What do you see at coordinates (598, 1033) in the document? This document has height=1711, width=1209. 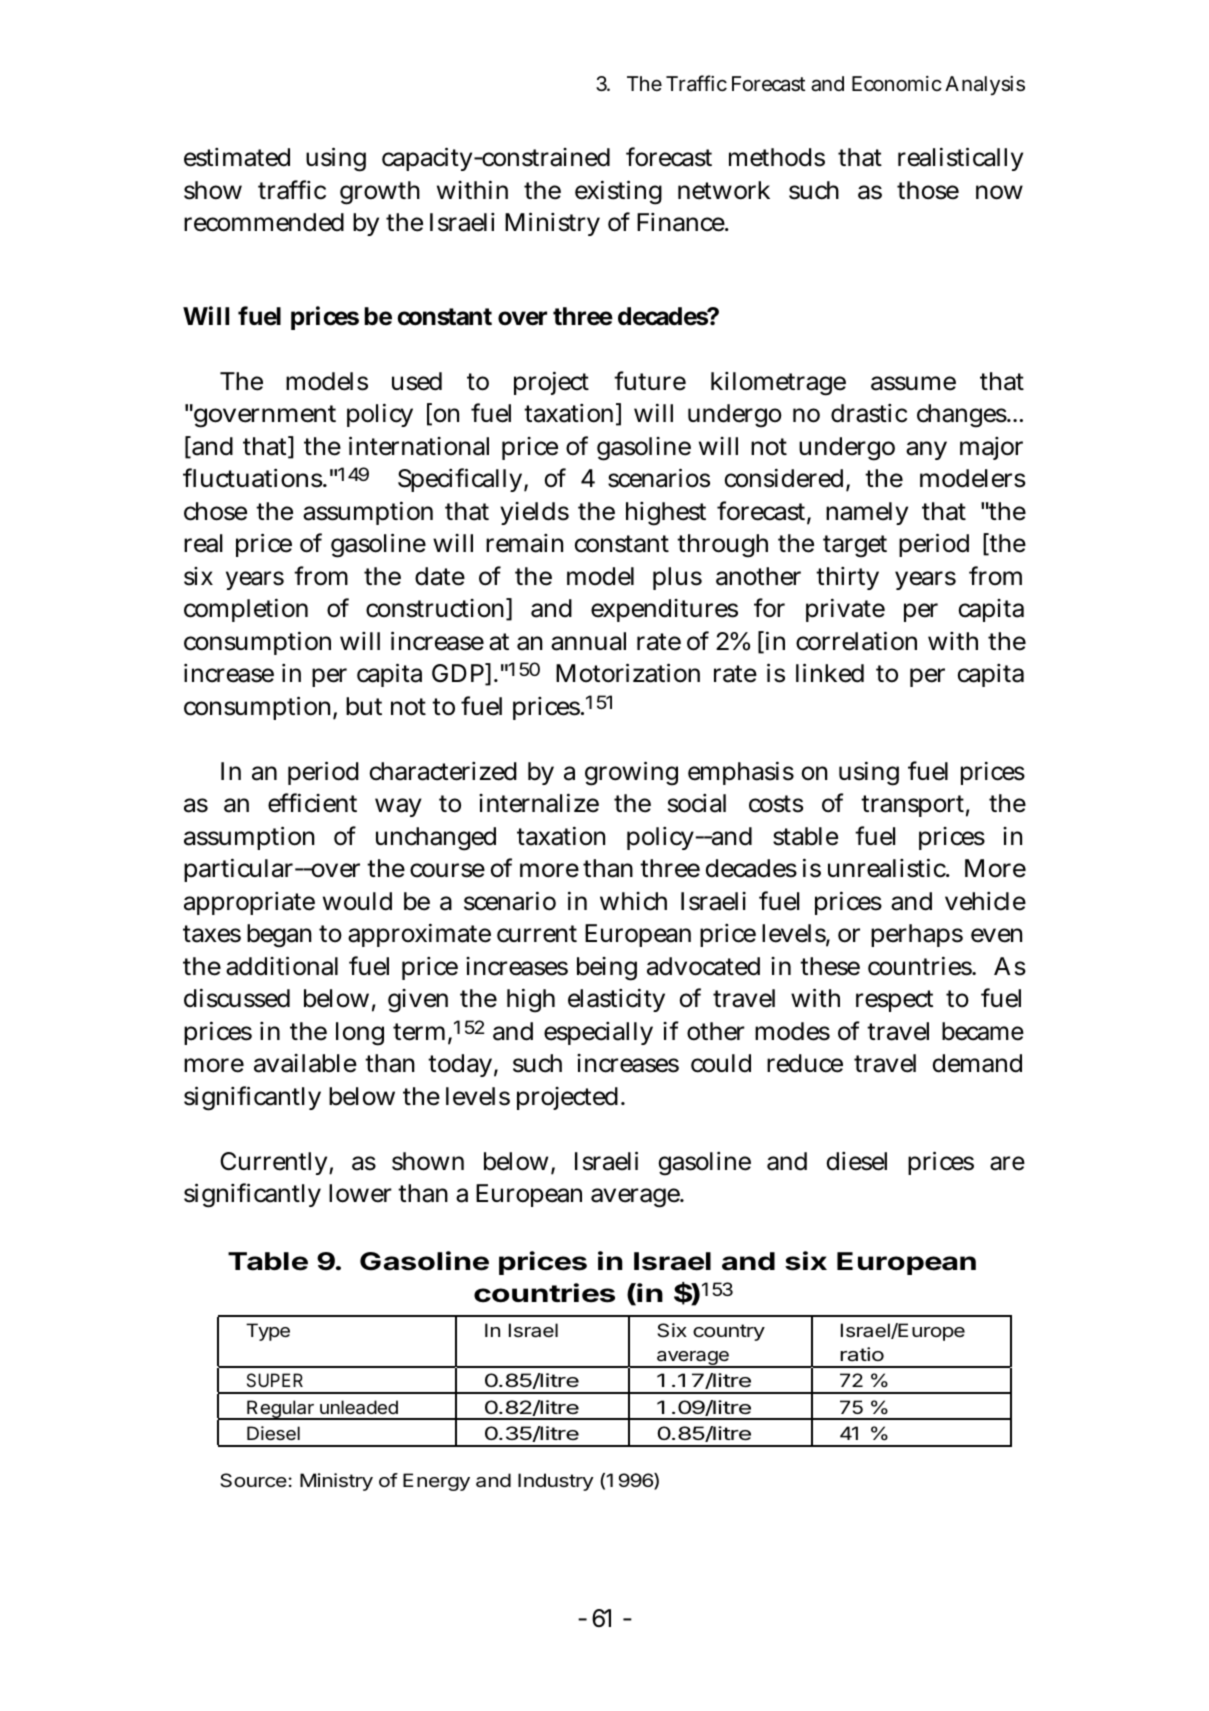 I see `especially` at bounding box center [598, 1033].
